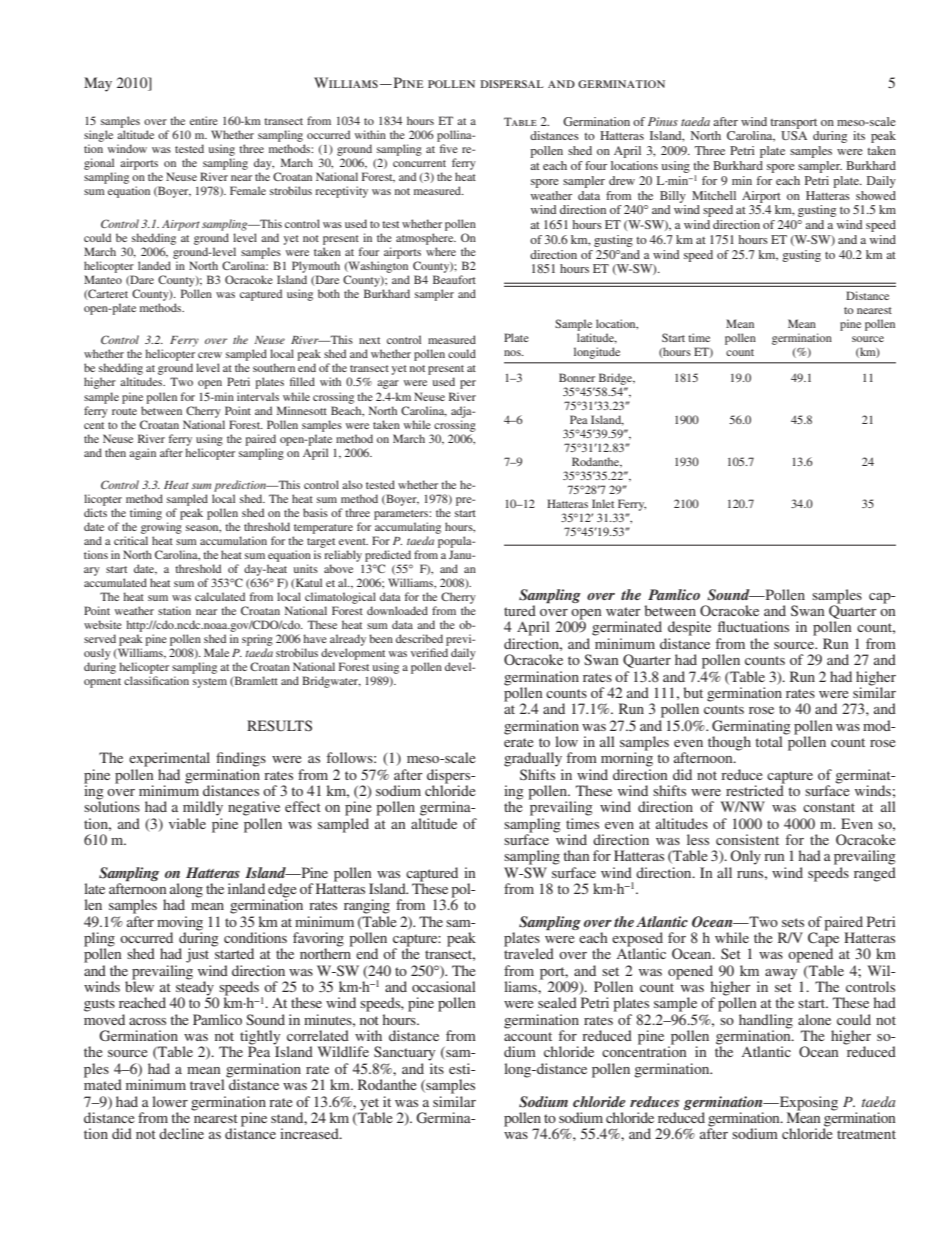  Describe the element at coordinates (169, 759) in the screenshot. I see `experimental` at that location.
